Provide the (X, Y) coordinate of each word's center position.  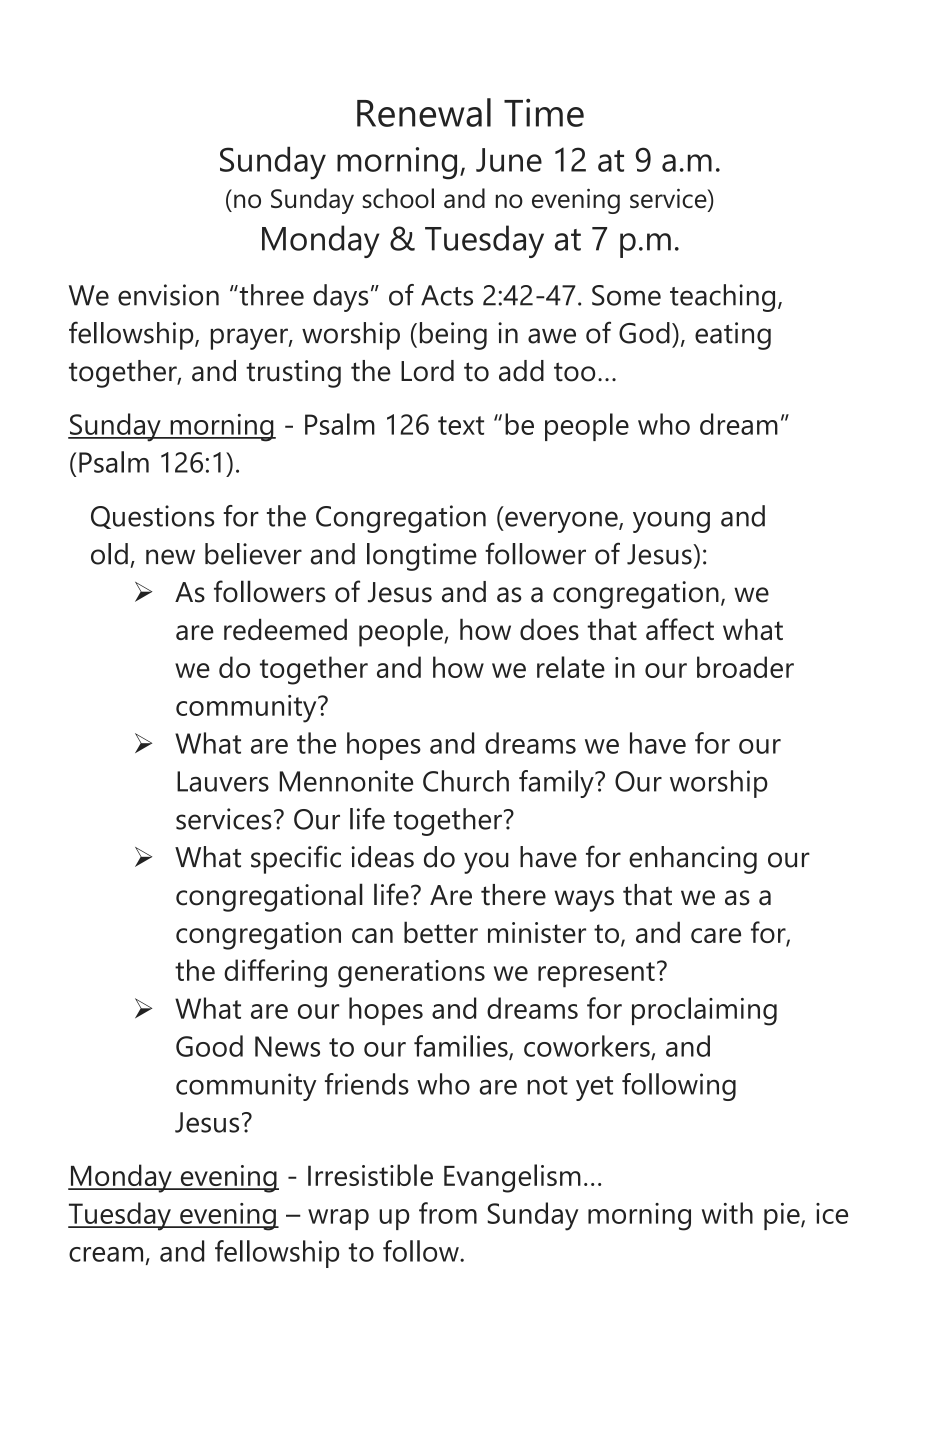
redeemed (285, 629)
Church (466, 781)
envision (168, 295)
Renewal (424, 112)
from (448, 1213)
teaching (722, 298)
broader (745, 667)
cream (106, 1254)
